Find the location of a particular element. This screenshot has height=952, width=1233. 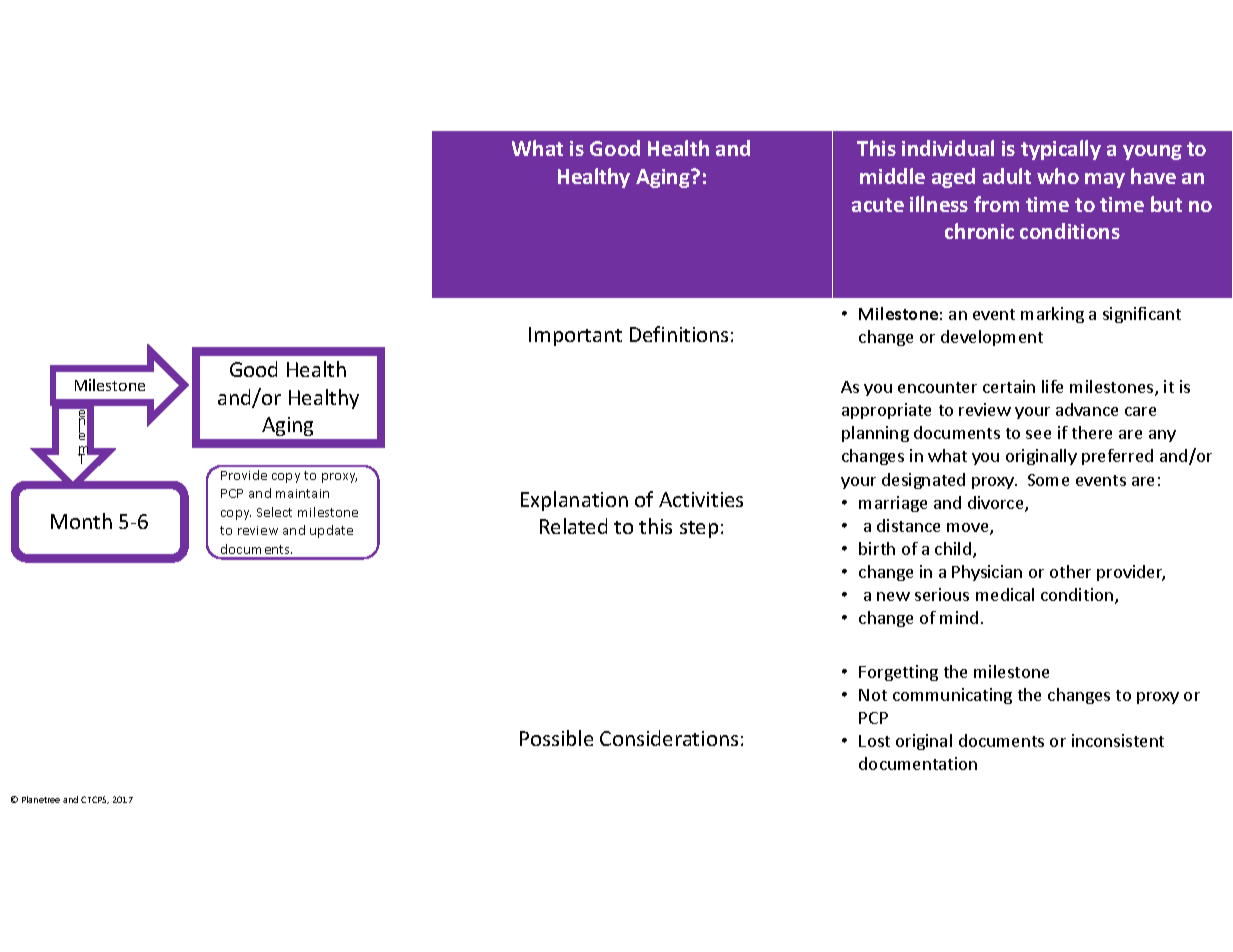

acute is located at coordinates (878, 205).
